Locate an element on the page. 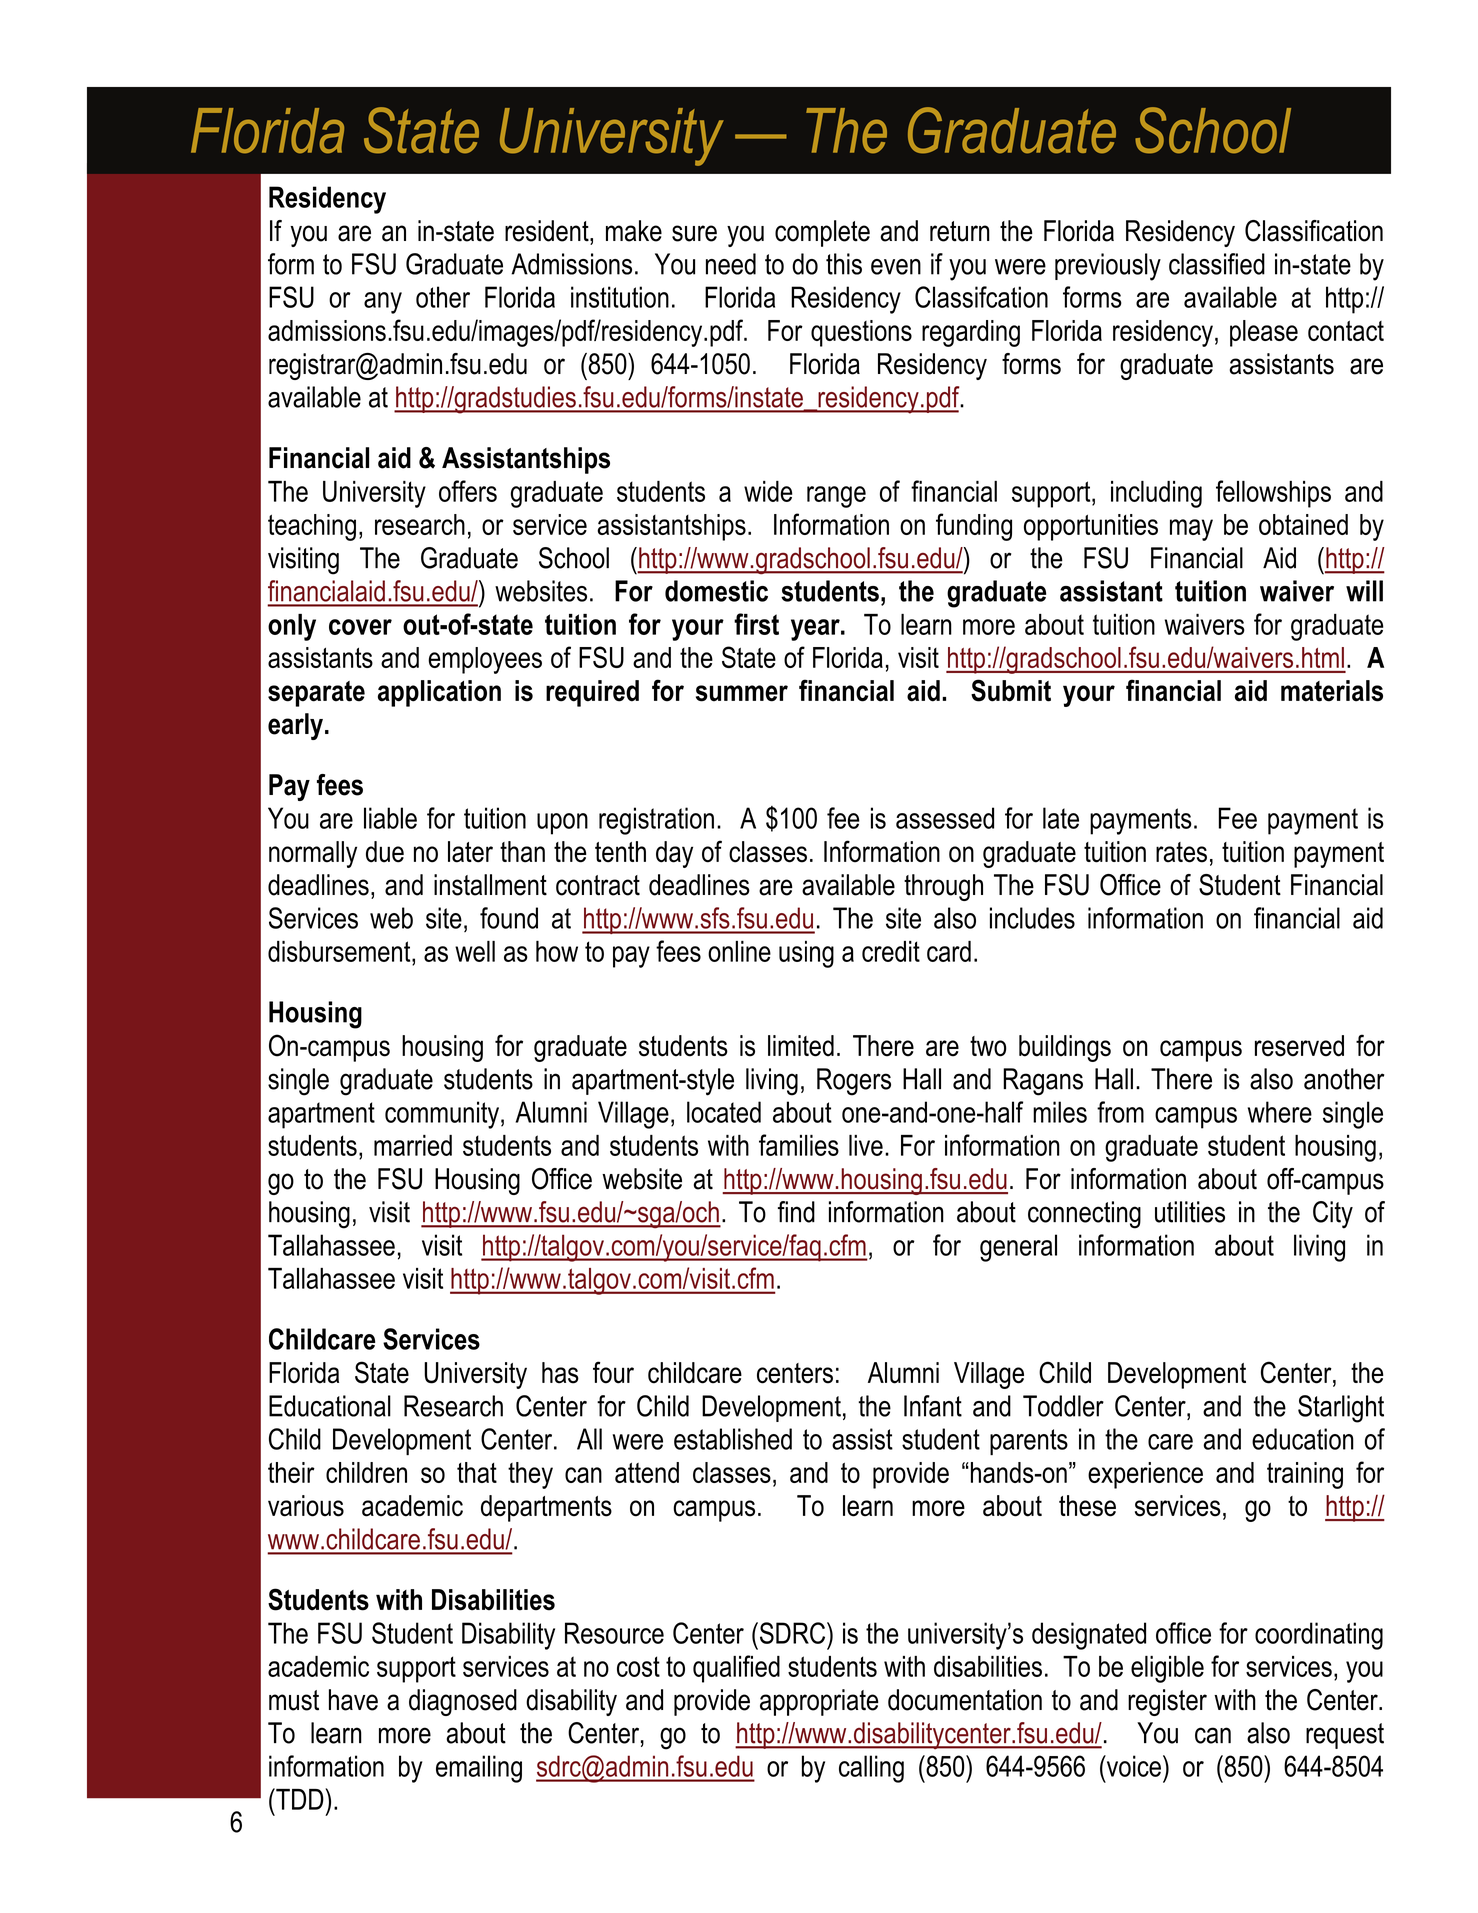 This document has height=1913, width=1478. classified is located at coordinates (1217, 264).
